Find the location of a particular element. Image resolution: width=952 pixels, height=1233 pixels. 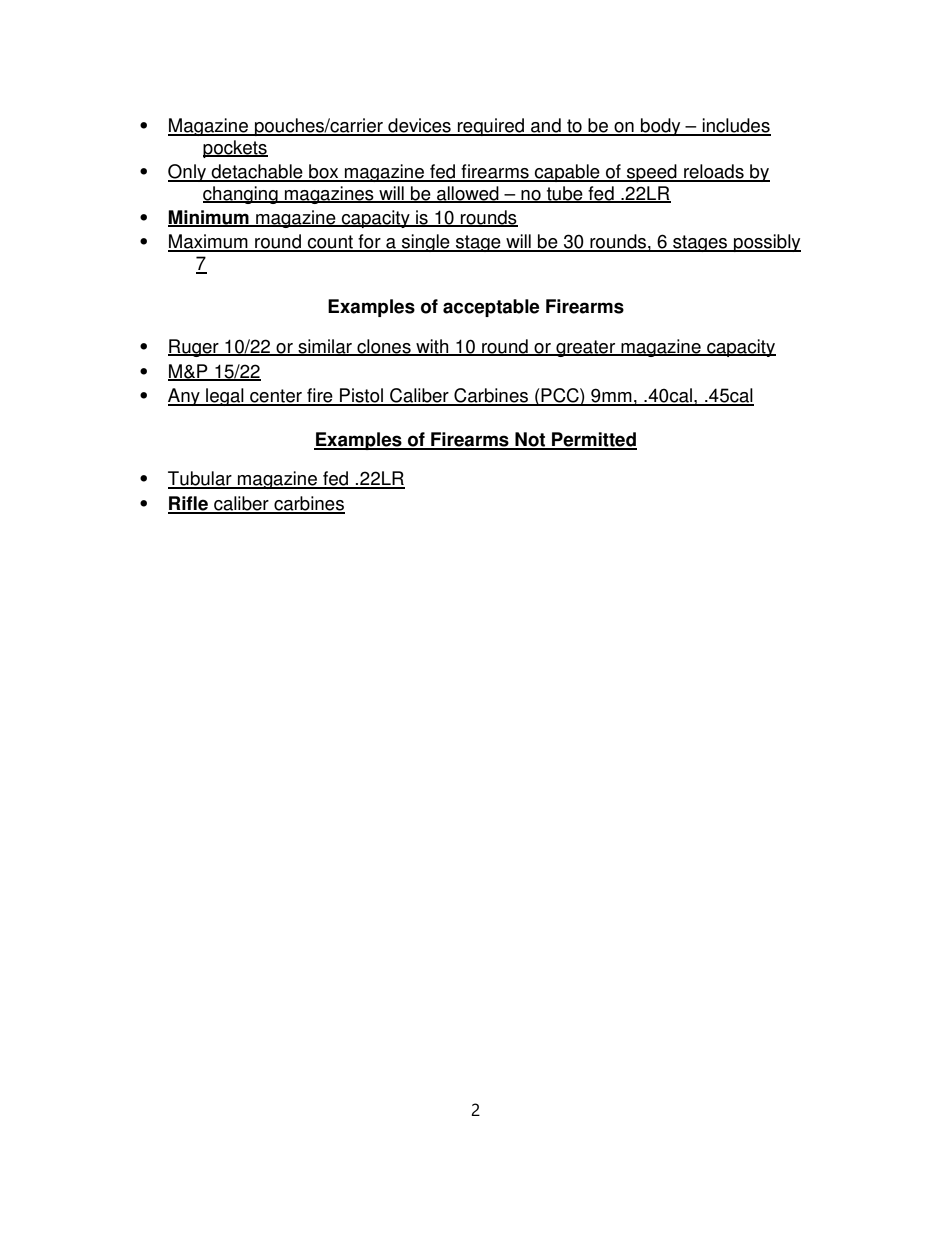

Minimum is located at coordinates (209, 218).
